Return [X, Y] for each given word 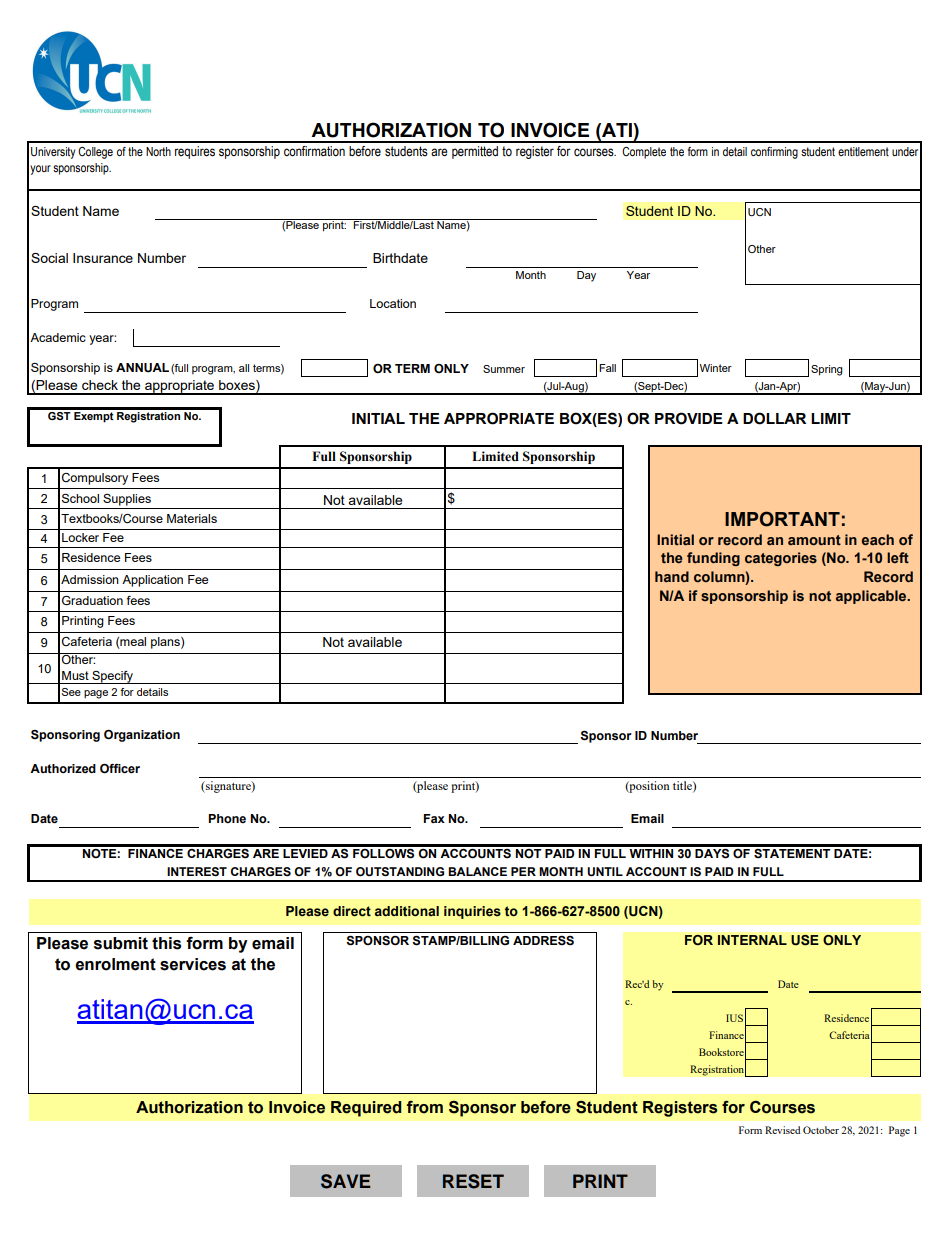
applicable [872, 597]
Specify [113, 677]
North [158, 151]
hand [672, 576]
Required [366, 1109]
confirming [774, 153]
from [425, 1107]
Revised [782, 1130]
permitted [475, 152]
